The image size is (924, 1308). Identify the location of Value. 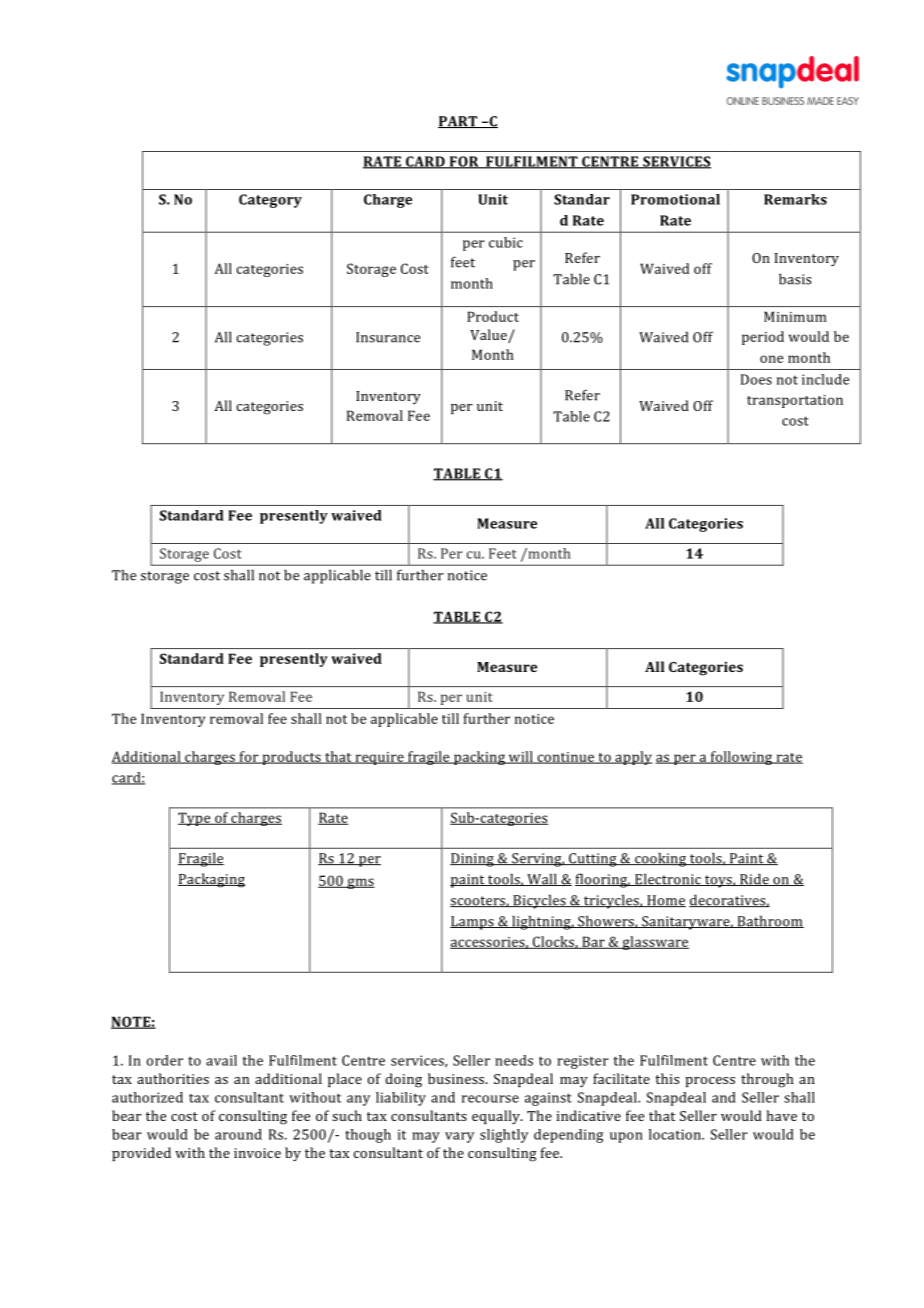
(488, 334).
